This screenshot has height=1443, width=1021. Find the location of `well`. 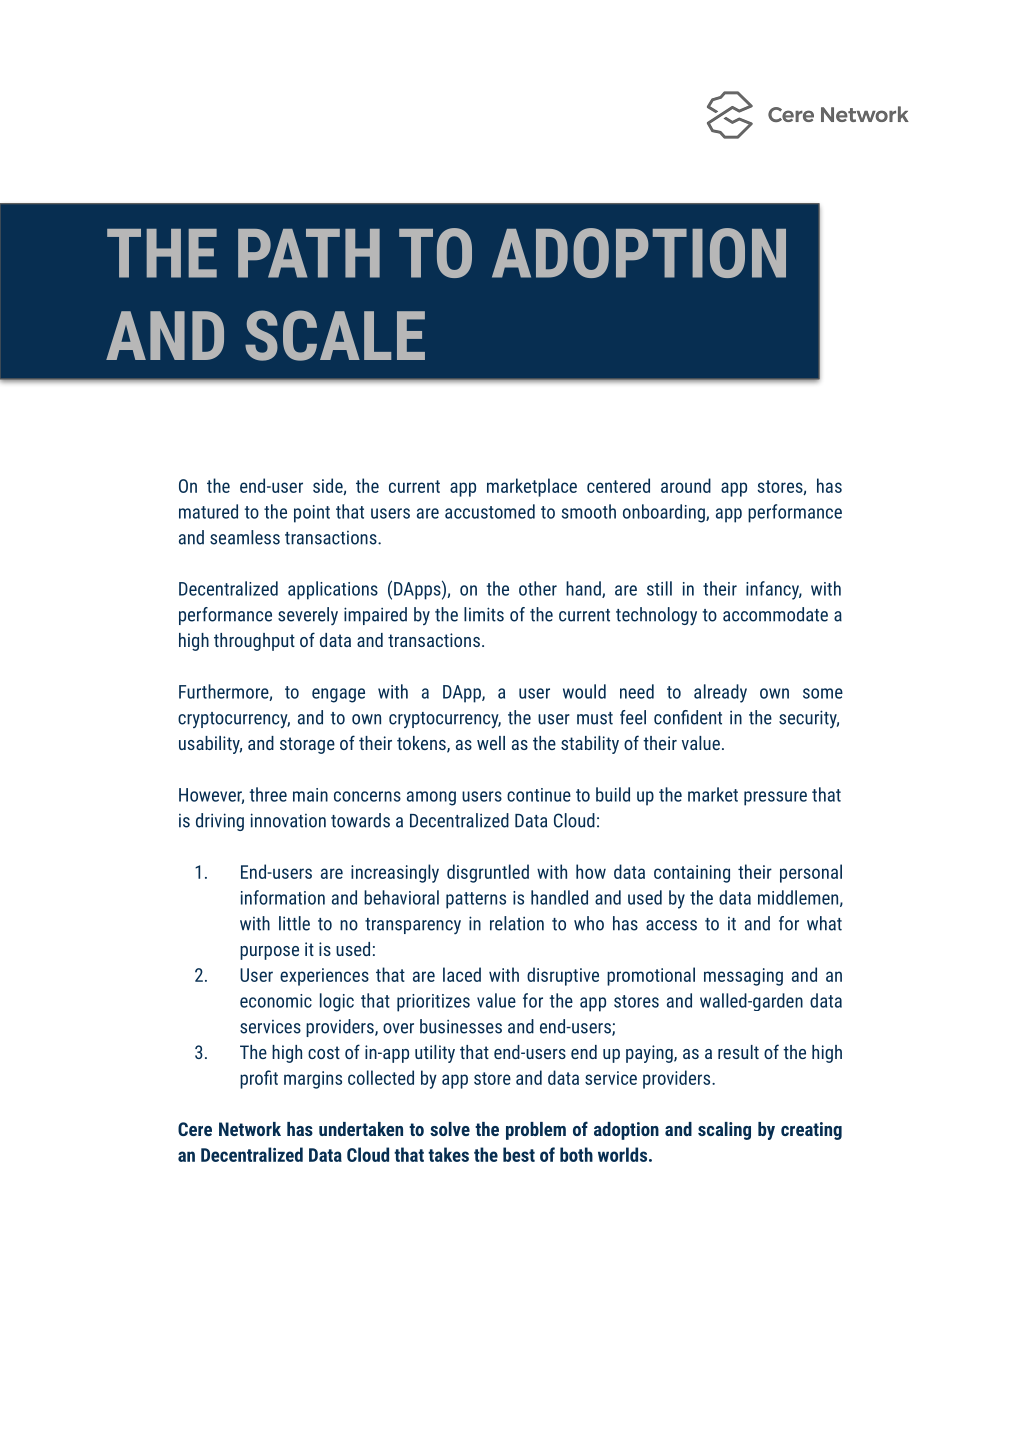

well is located at coordinates (491, 743).
